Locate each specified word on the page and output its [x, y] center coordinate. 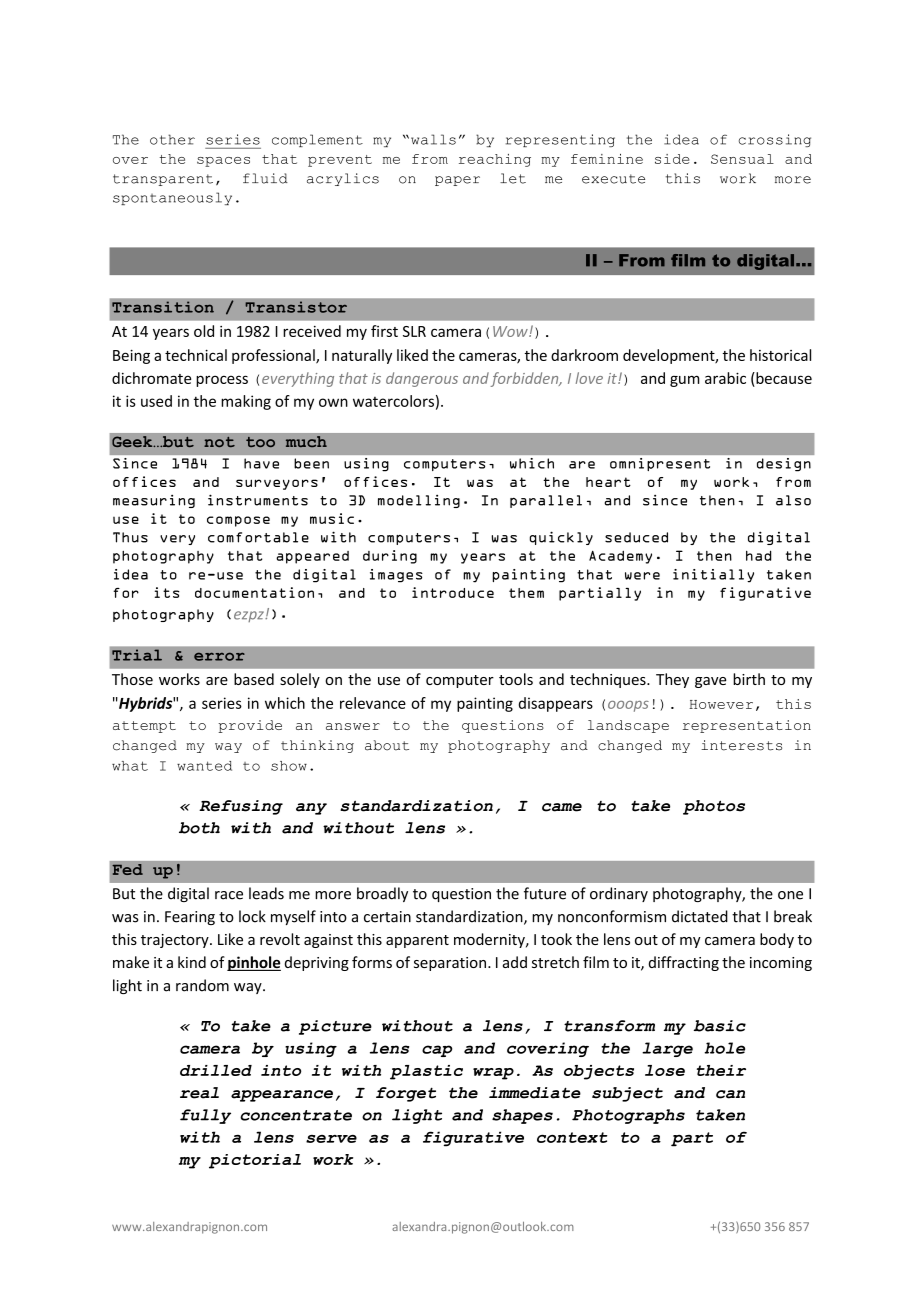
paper [457, 181]
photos [714, 807]
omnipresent [660, 464]
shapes [522, 1116]
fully [205, 1116]
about [387, 745]
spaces [223, 162]
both [199, 828]
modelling [419, 501]
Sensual [742, 159]
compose [238, 521]
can [730, 1094]
